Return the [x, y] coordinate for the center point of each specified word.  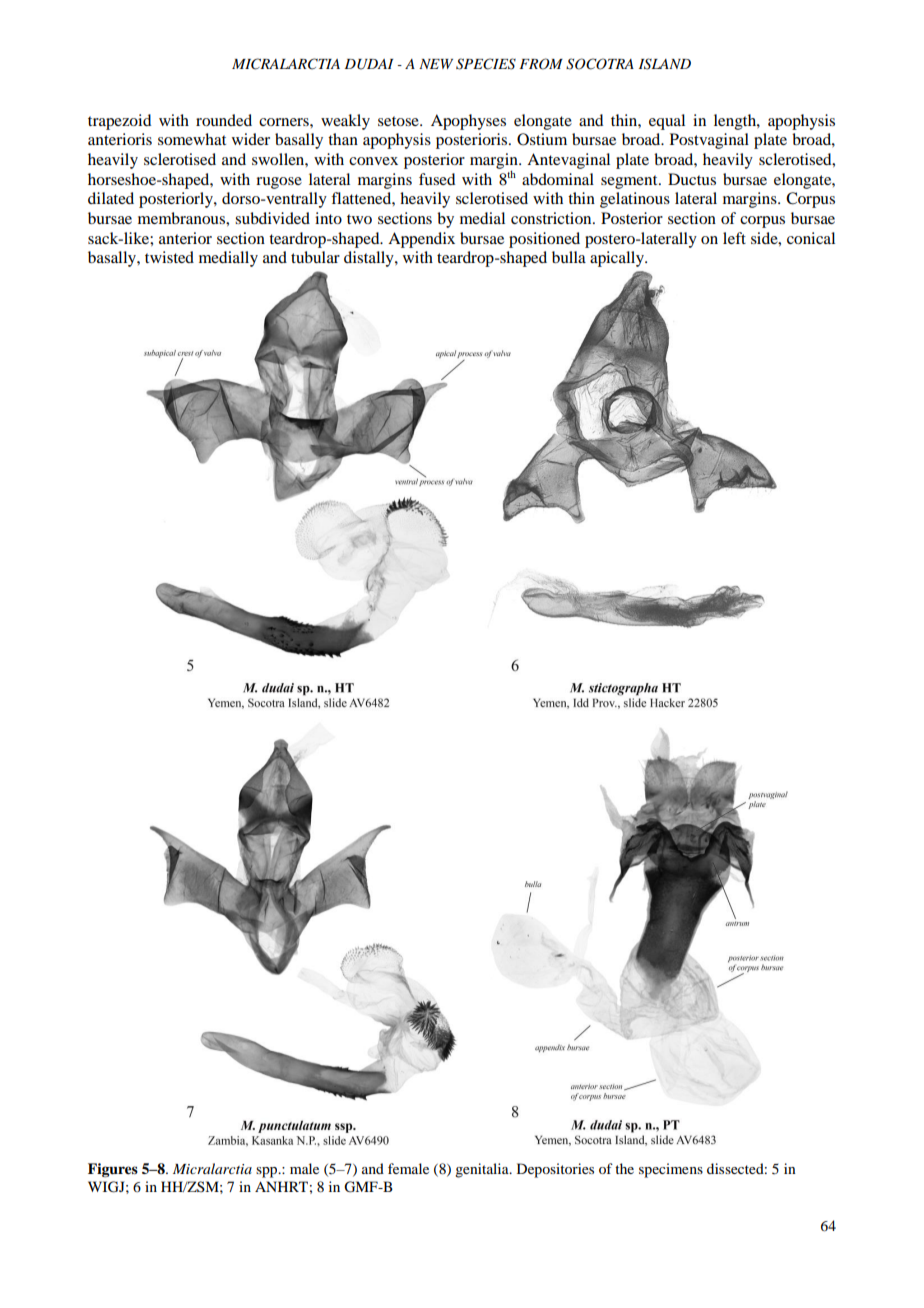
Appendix [421, 240]
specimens [671, 1170]
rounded [224, 120]
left [734, 238]
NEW [436, 64]
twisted [169, 257]
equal [667, 122]
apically [618, 259]
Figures [113, 1170]
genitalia [483, 1170]
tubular [315, 257]
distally [370, 259]
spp [268, 1172]
